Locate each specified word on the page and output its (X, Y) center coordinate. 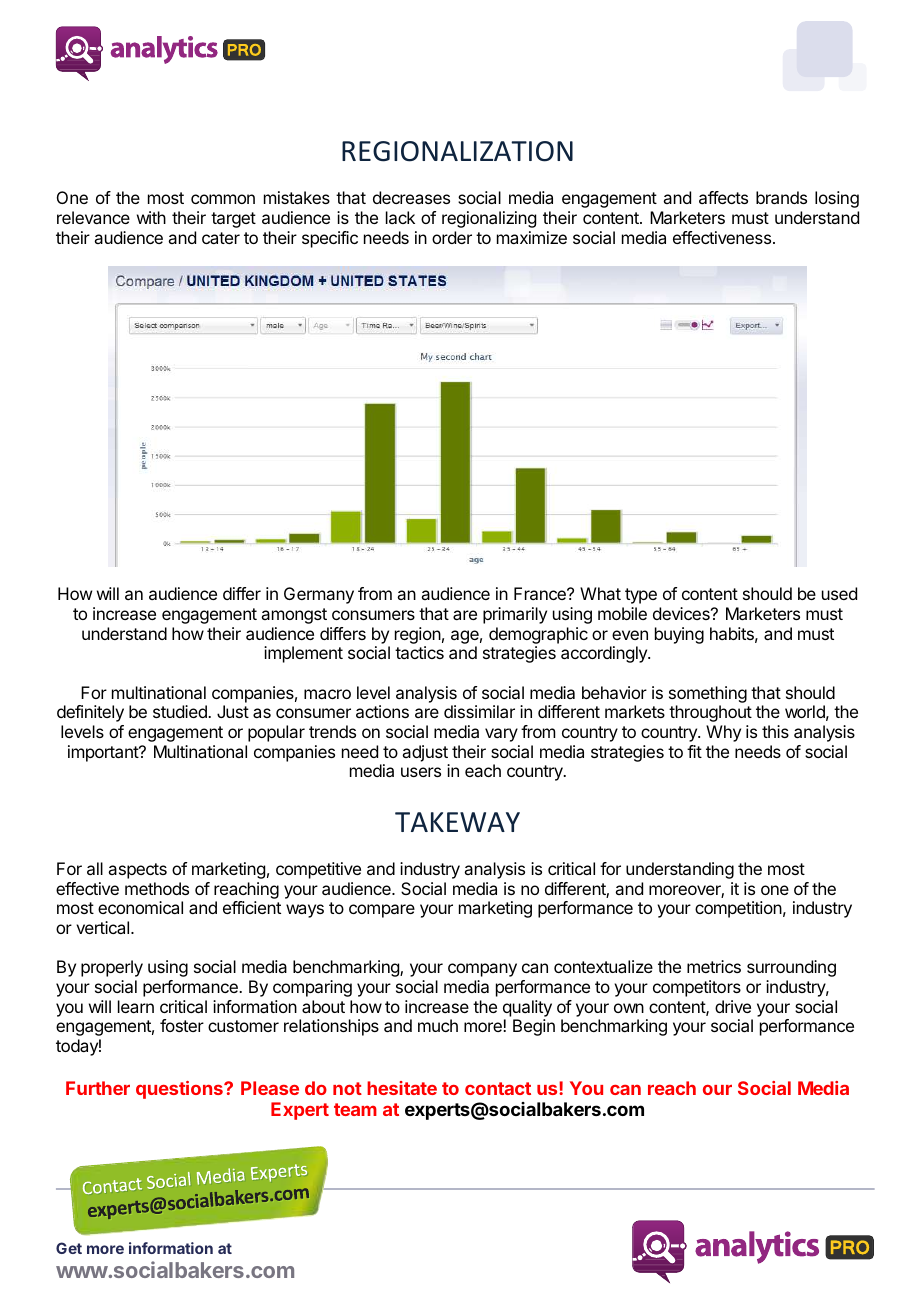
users (421, 772)
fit (694, 751)
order (452, 237)
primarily (515, 615)
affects (723, 197)
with (151, 217)
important (104, 753)
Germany (319, 595)
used (839, 593)
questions (180, 1090)
